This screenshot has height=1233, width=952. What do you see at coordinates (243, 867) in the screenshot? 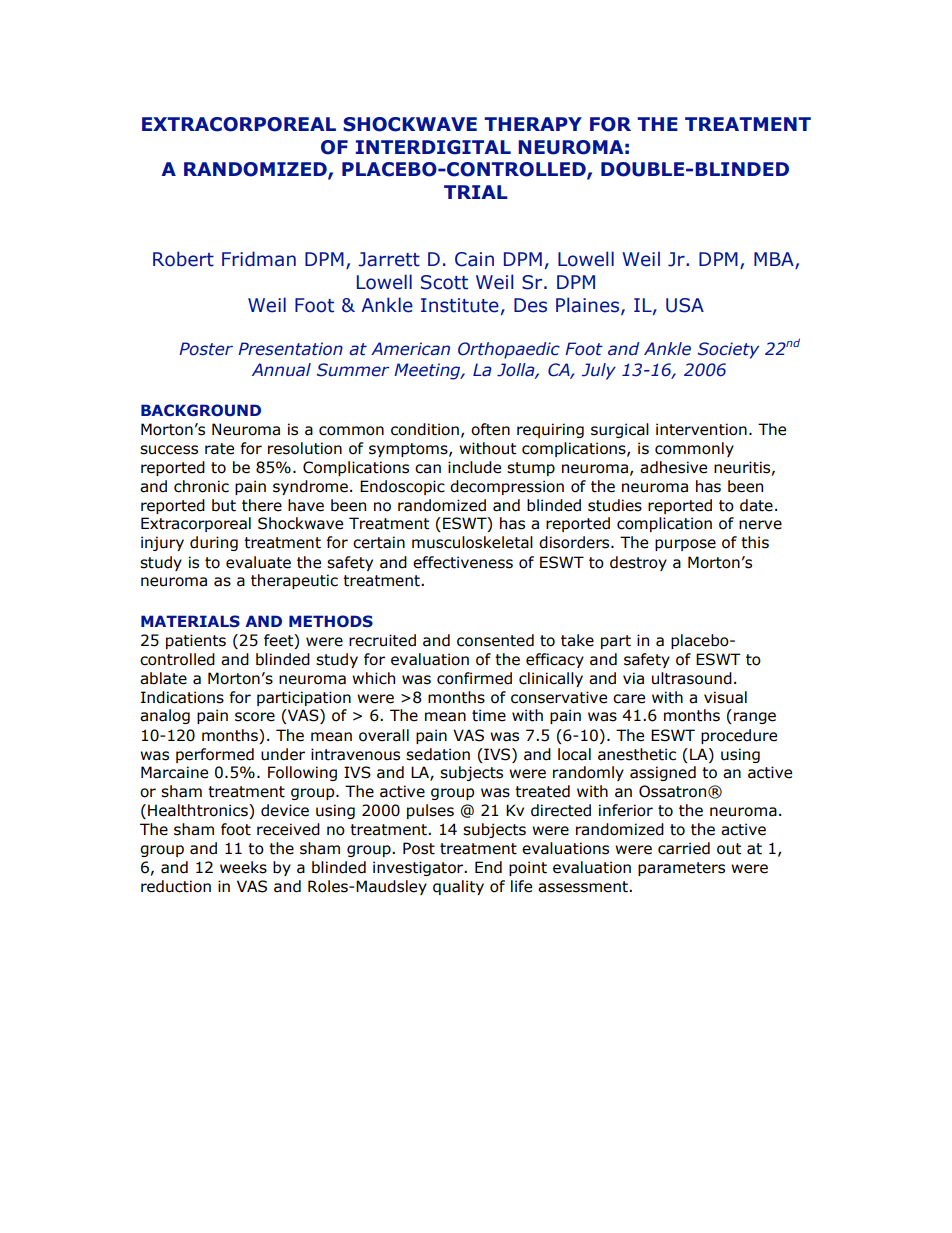
I see `weeks` at bounding box center [243, 867].
